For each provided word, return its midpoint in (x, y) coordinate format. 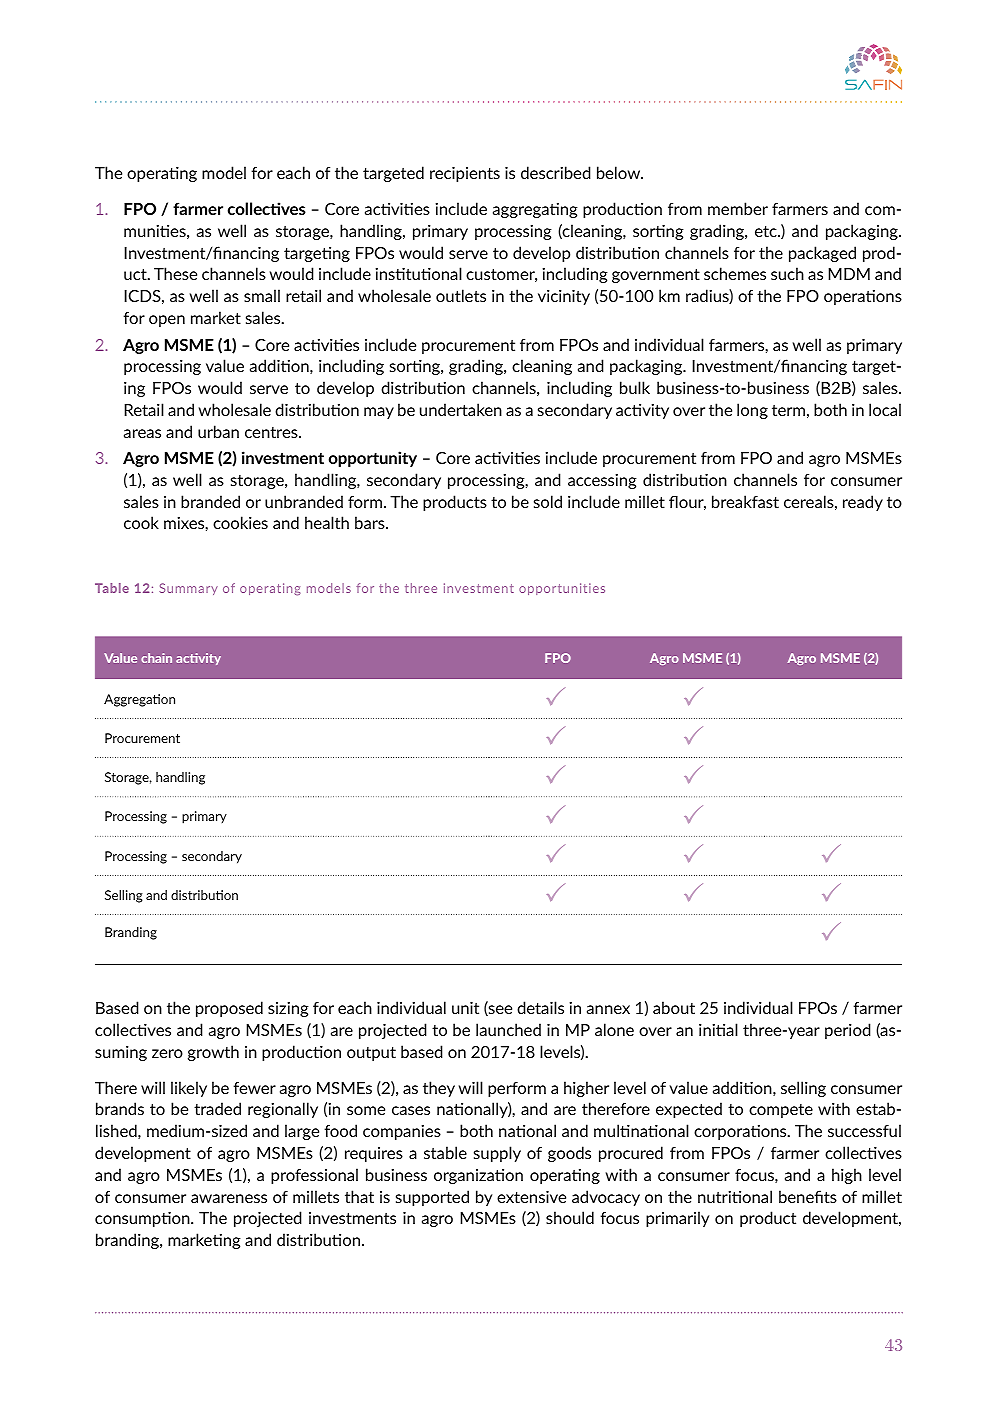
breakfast (745, 501)
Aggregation (139, 700)
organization (478, 1176)
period (848, 1031)
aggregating (535, 210)
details (540, 1007)
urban (218, 431)
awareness (229, 1198)
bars (371, 522)
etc (767, 231)
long (752, 411)
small (262, 295)
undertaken (461, 409)
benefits (808, 1196)
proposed (229, 1009)
